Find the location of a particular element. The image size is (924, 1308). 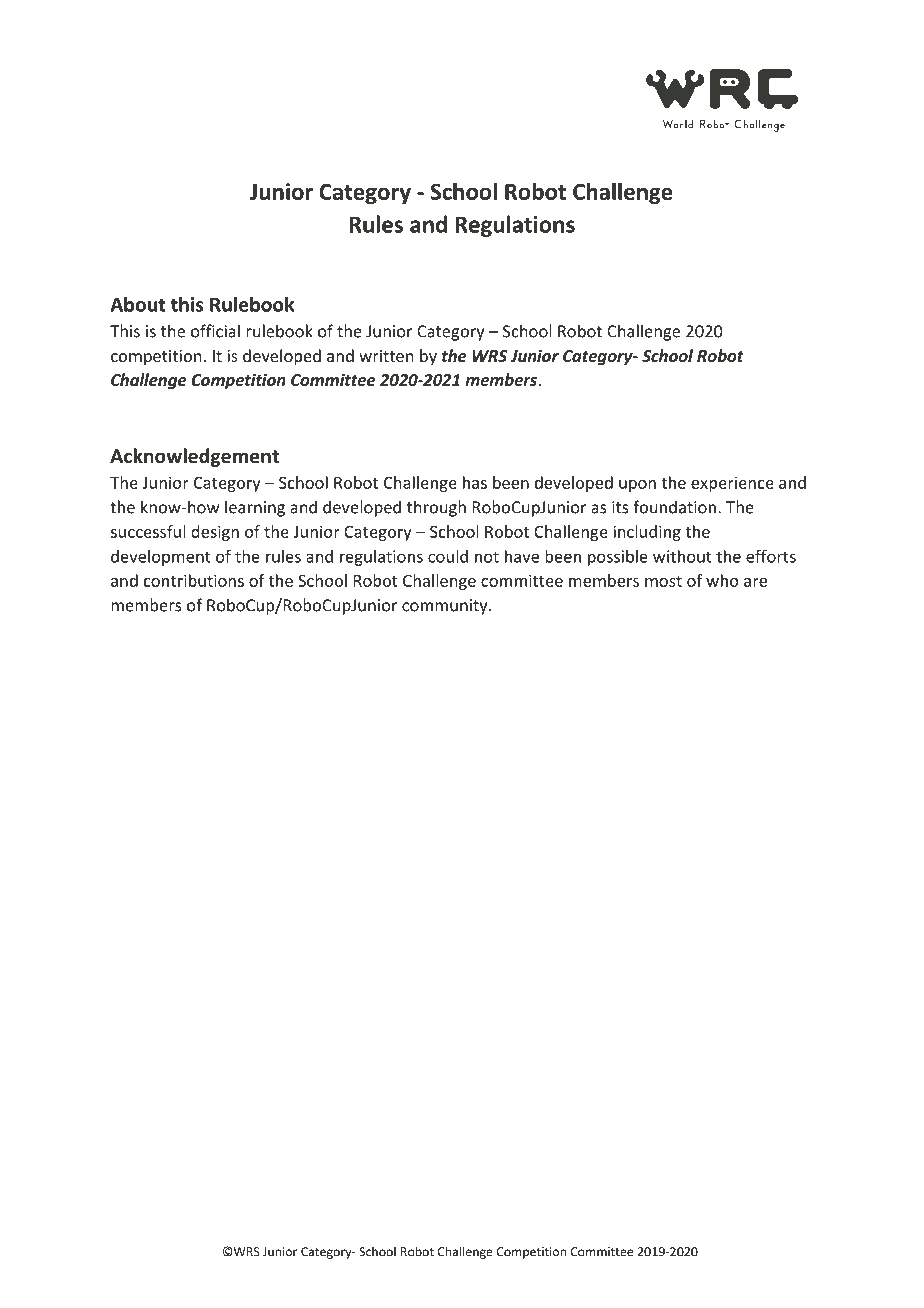

community is located at coordinates (446, 607).
